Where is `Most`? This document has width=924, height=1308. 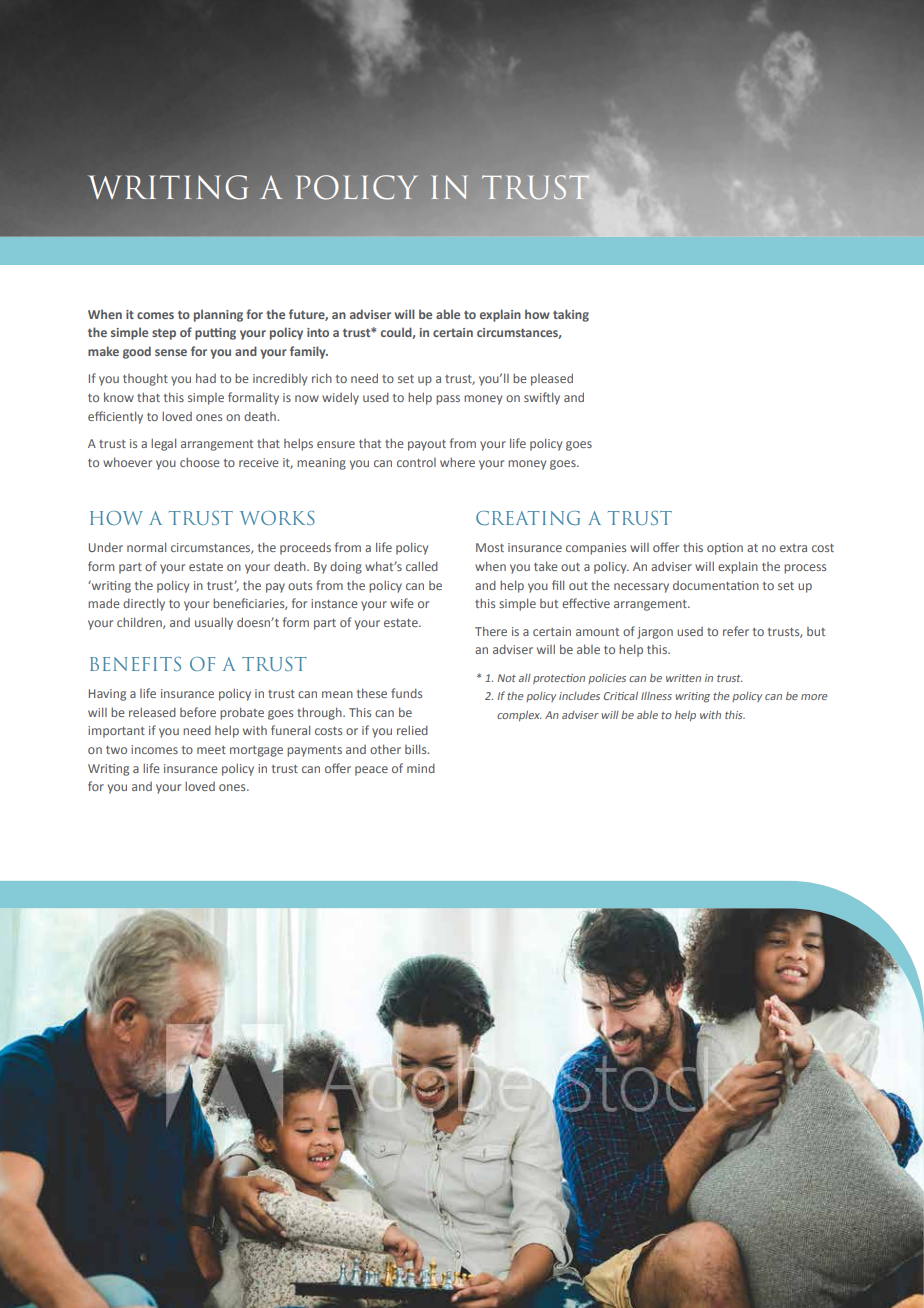
Most is located at coordinates (490, 547).
